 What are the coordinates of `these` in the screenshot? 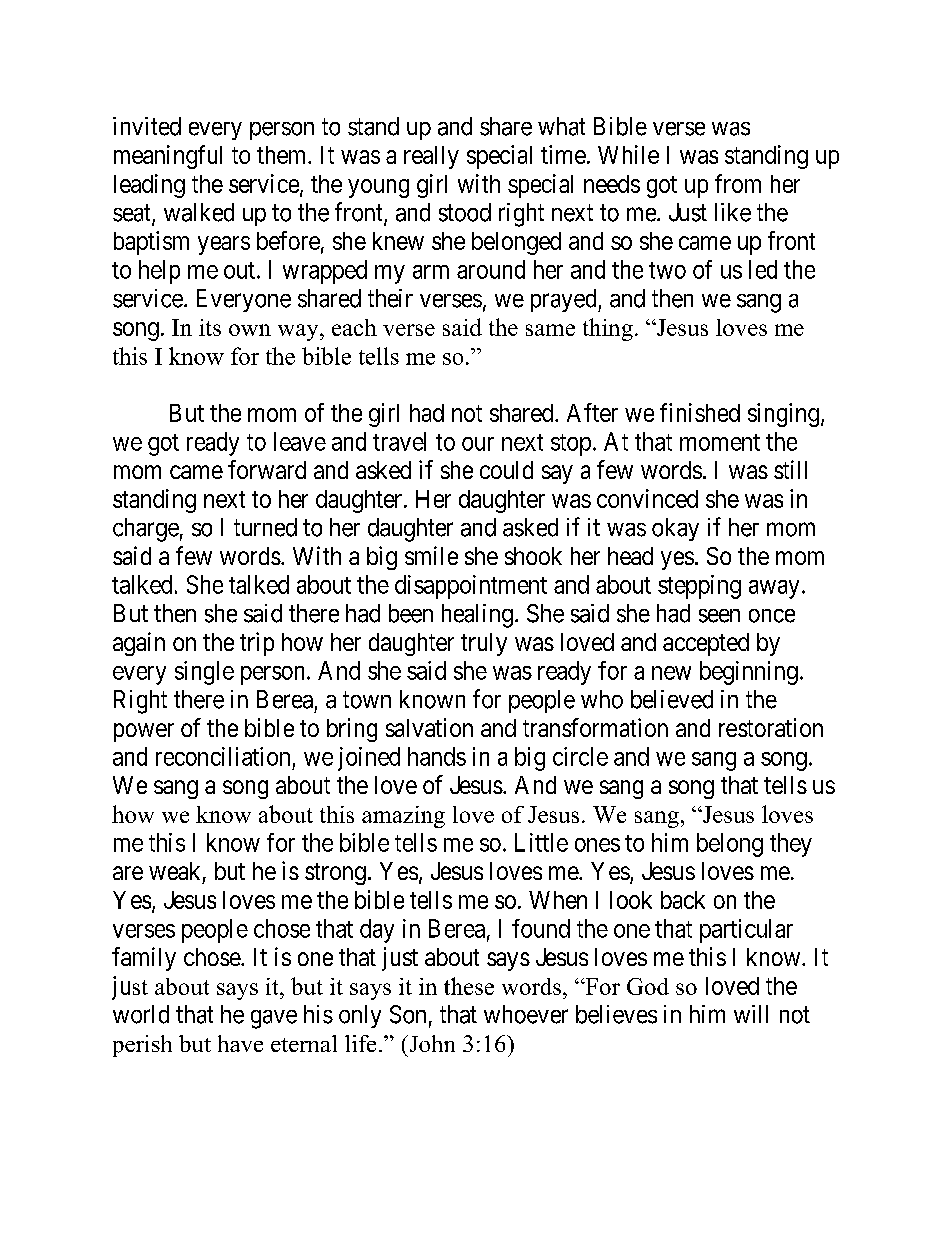 It's located at (469, 986).
